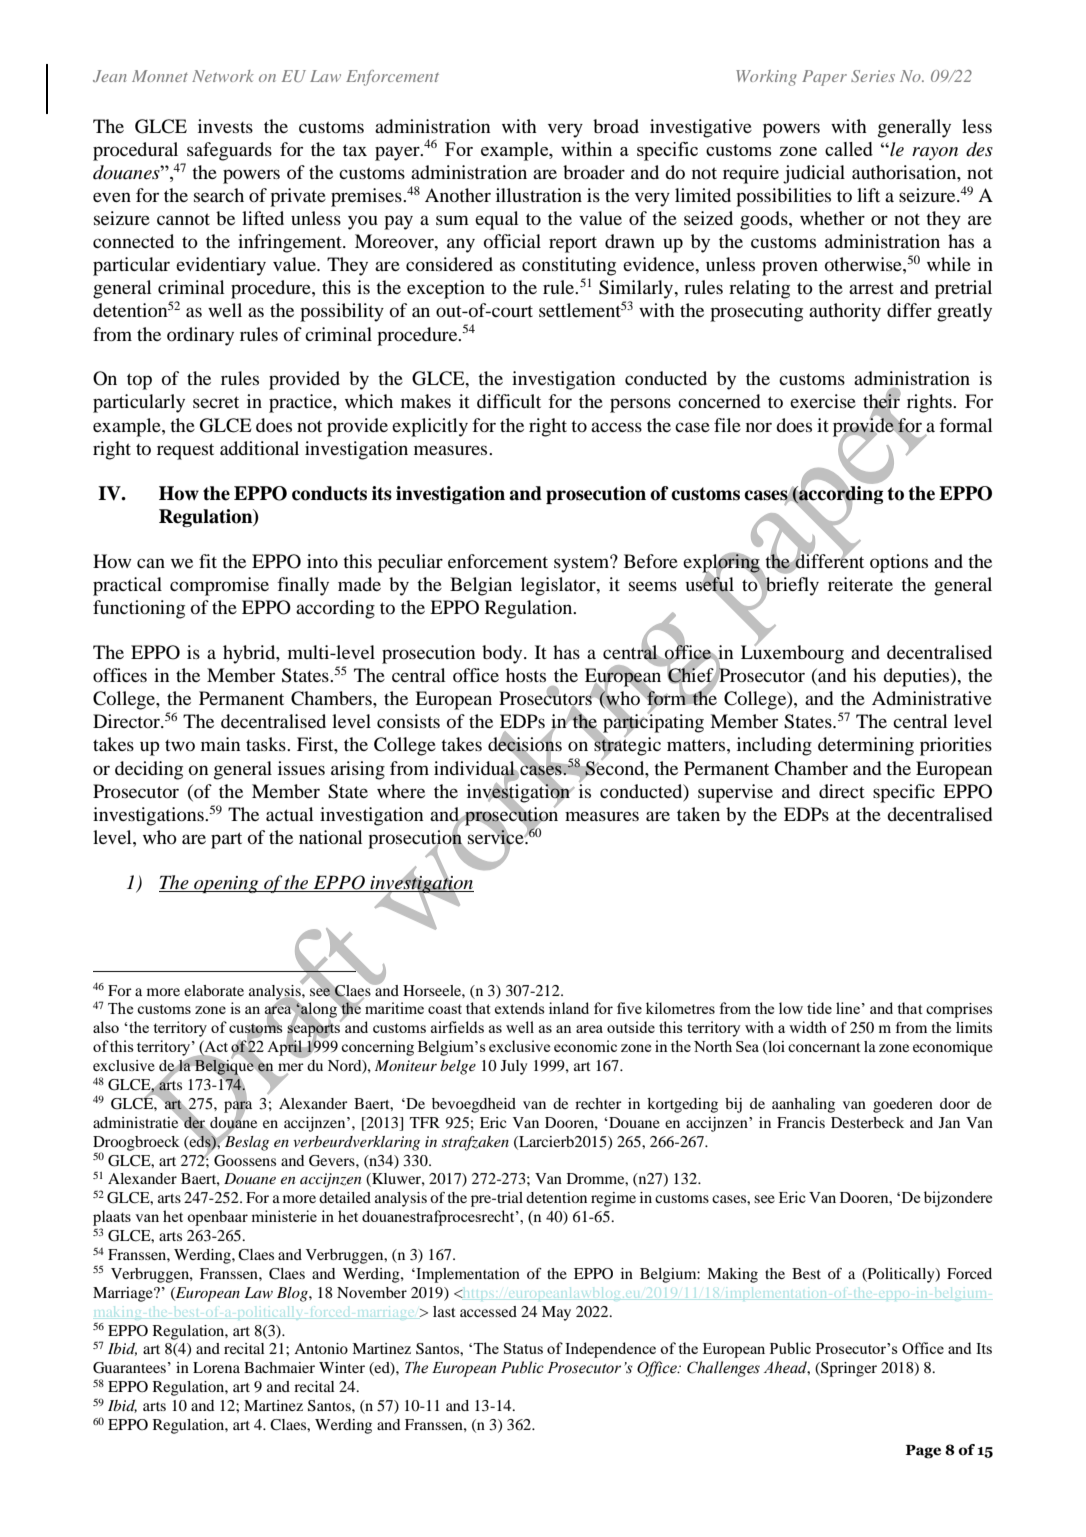 This image has height=1537, width=1086. What do you see at coordinates (866, 746) in the image?
I see `determining` at bounding box center [866, 746].
